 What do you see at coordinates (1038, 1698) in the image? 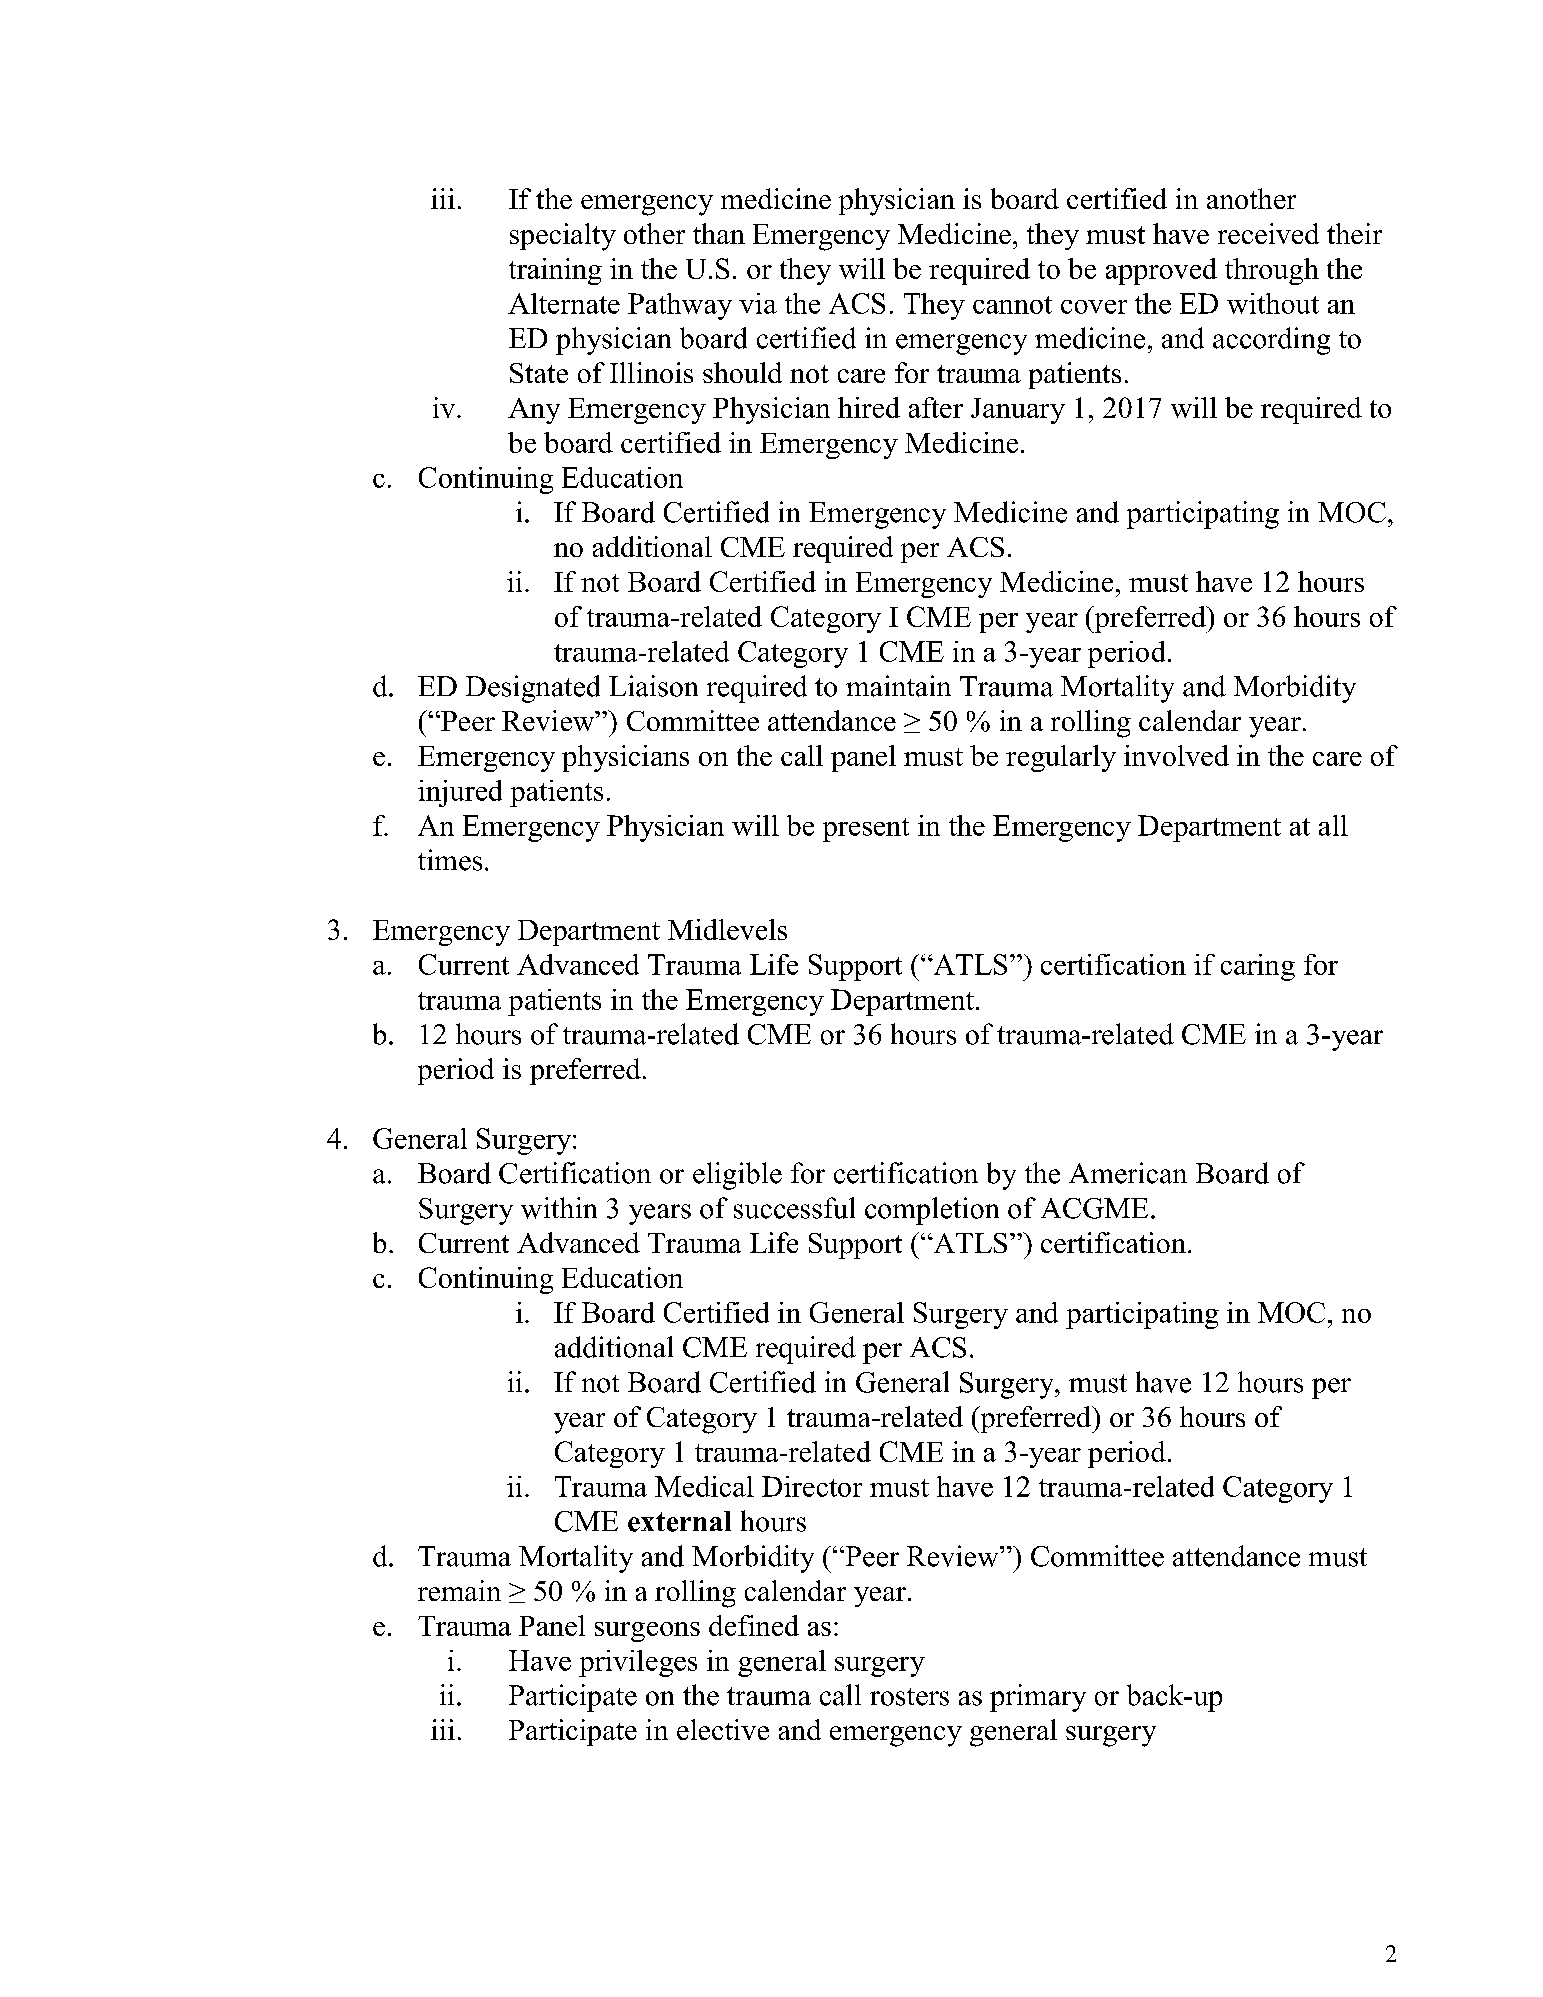
I see `primary` at bounding box center [1038, 1698].
